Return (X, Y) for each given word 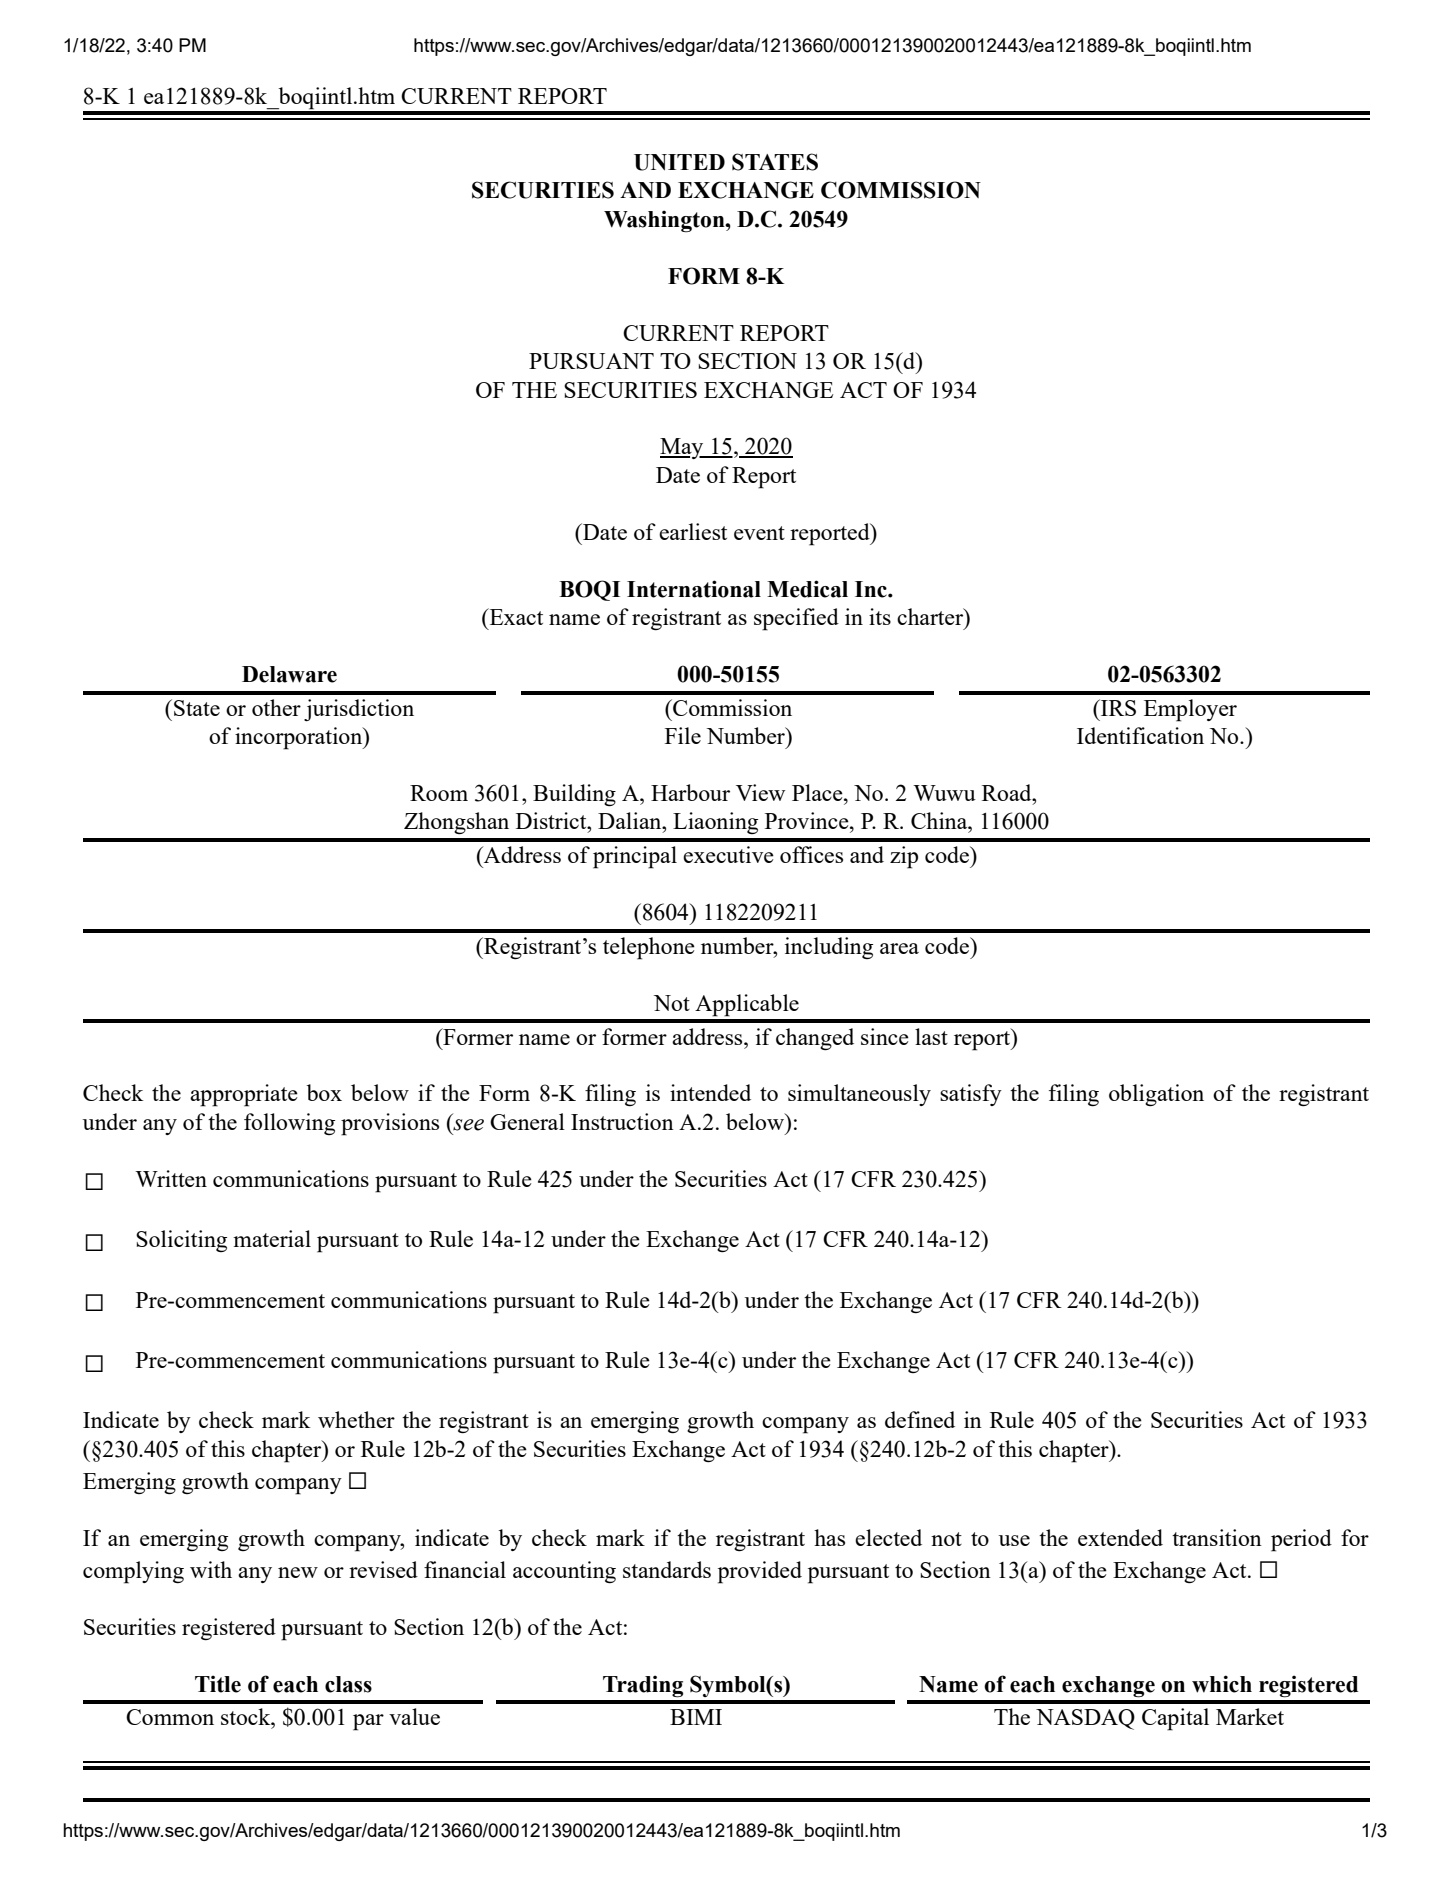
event (759, 533)
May (683, 448)
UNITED (679, 162)
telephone (649, 948)
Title (218, 1684)
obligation (1156, 1095)
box (324, 1092)
